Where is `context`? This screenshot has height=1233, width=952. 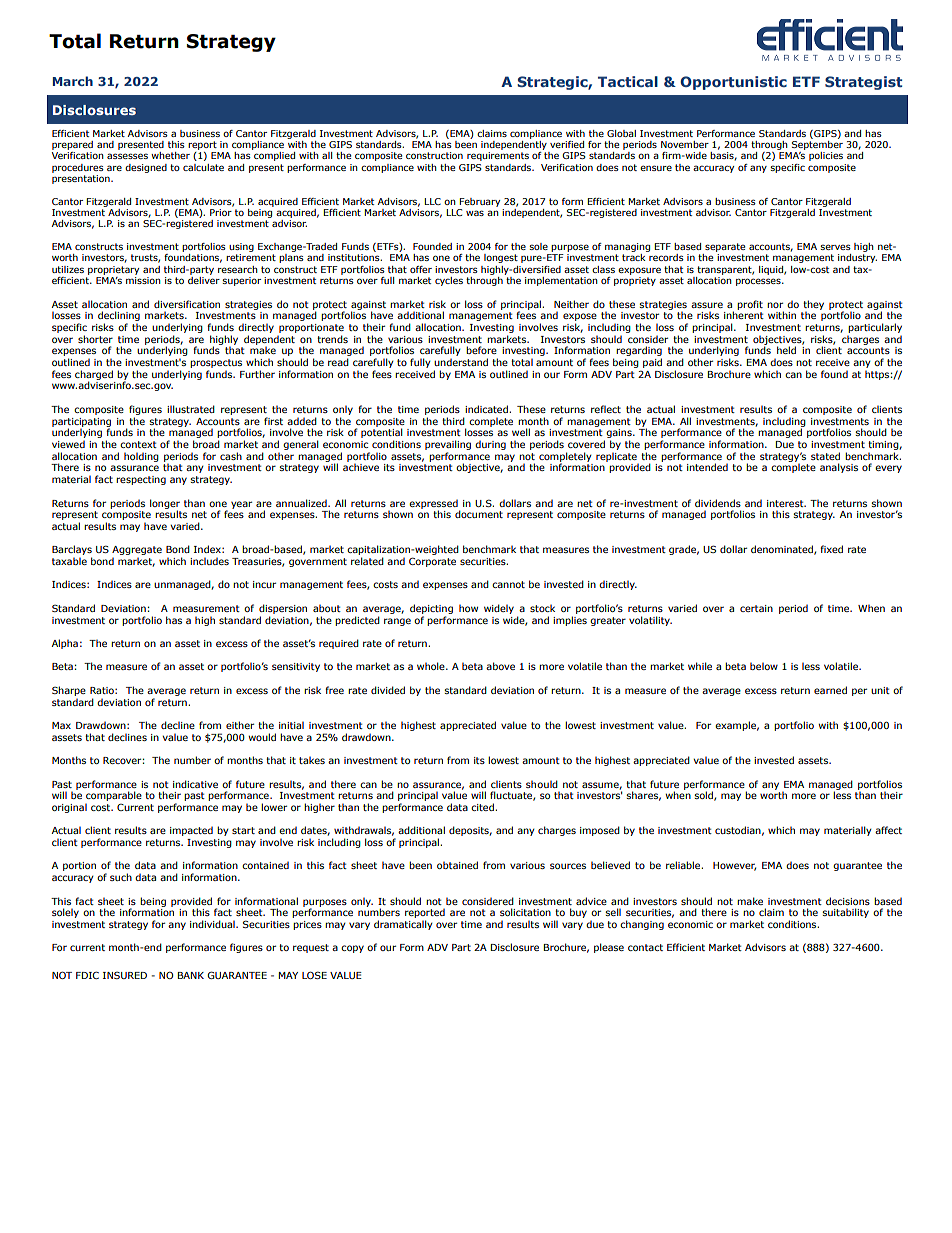
context is located at coordinates (138, 444).
